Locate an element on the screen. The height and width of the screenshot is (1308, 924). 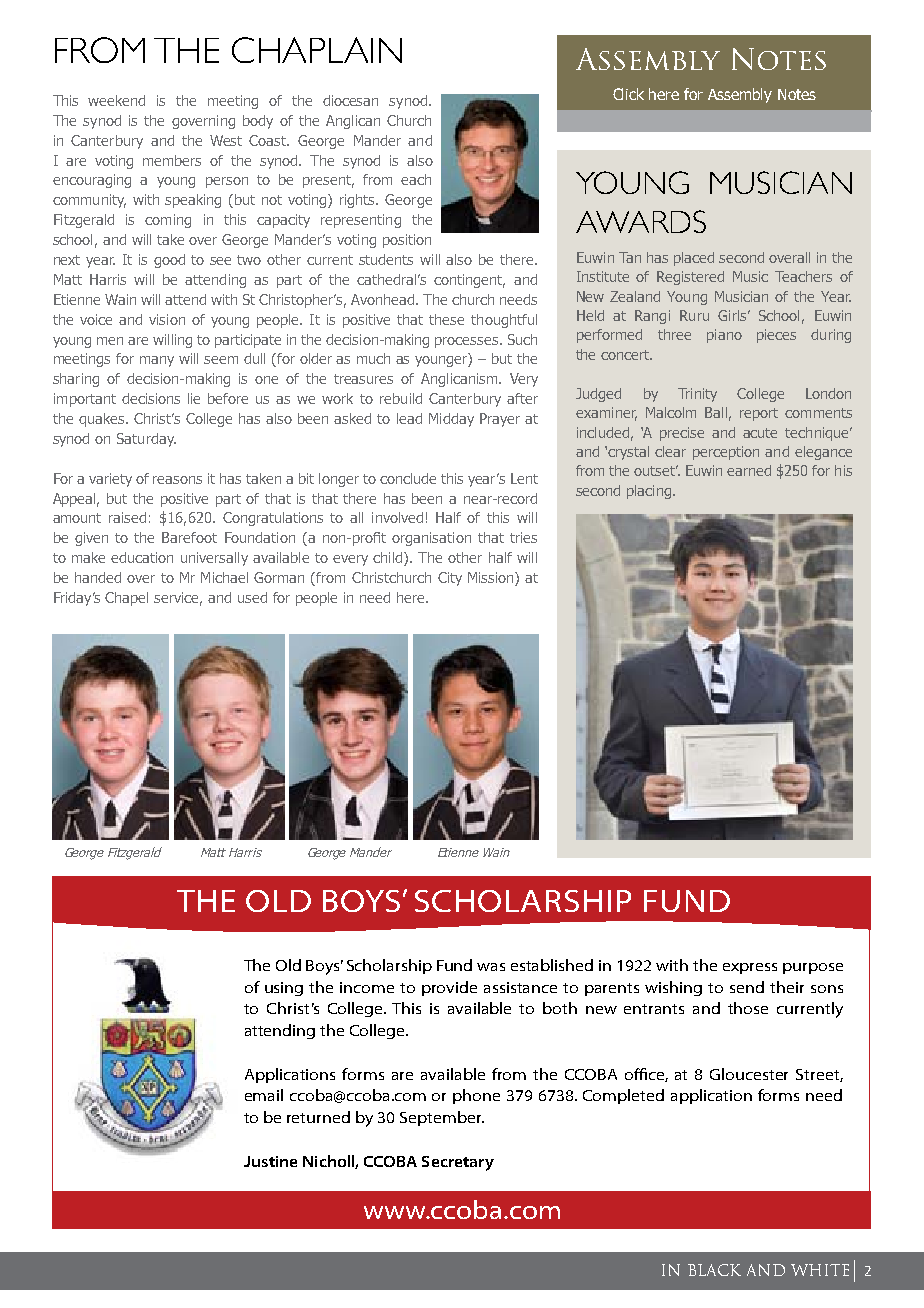
Click is located at coordinates (628, 94).
